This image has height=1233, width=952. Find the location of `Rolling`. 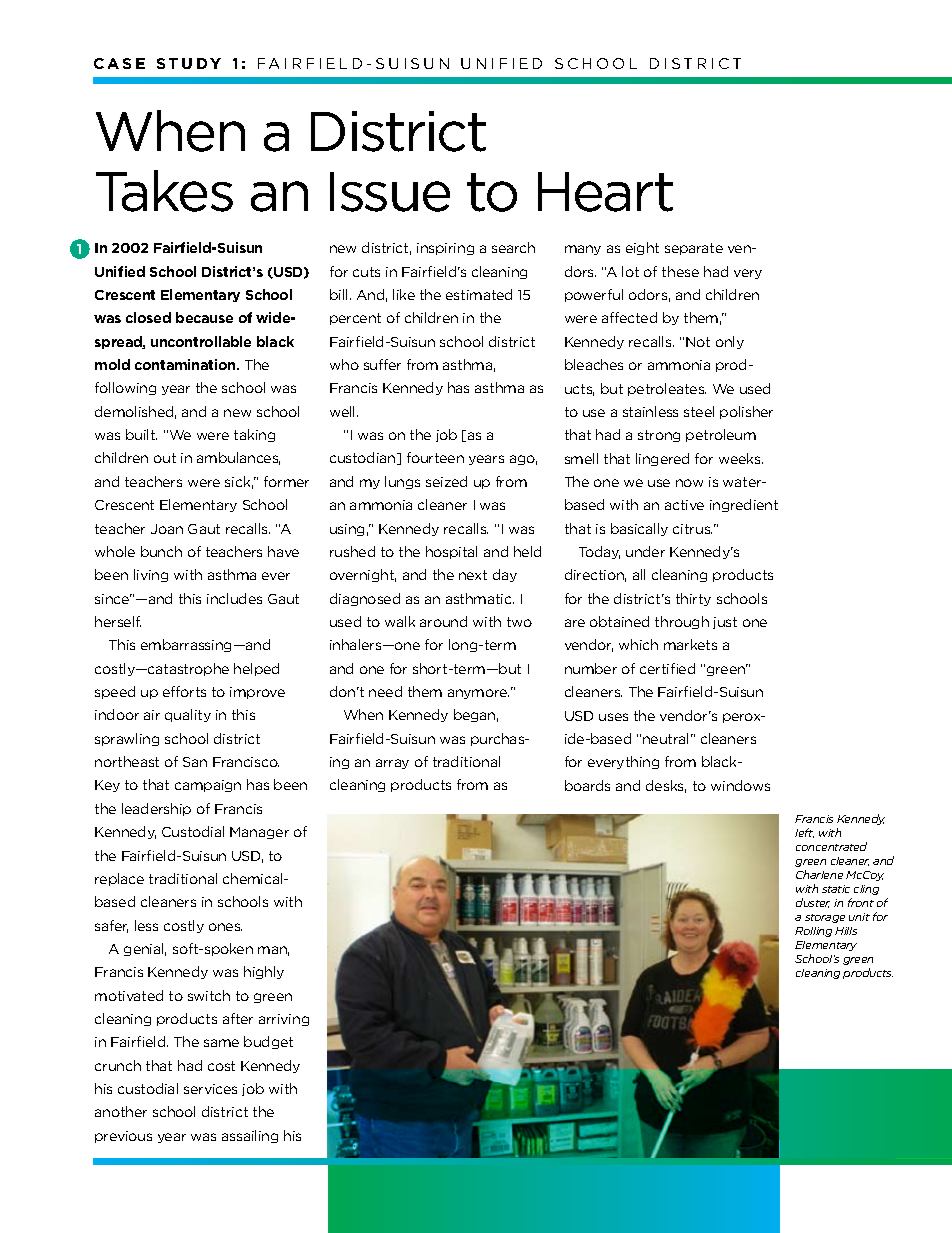

Rolling is located at coordinates (813, 932).
